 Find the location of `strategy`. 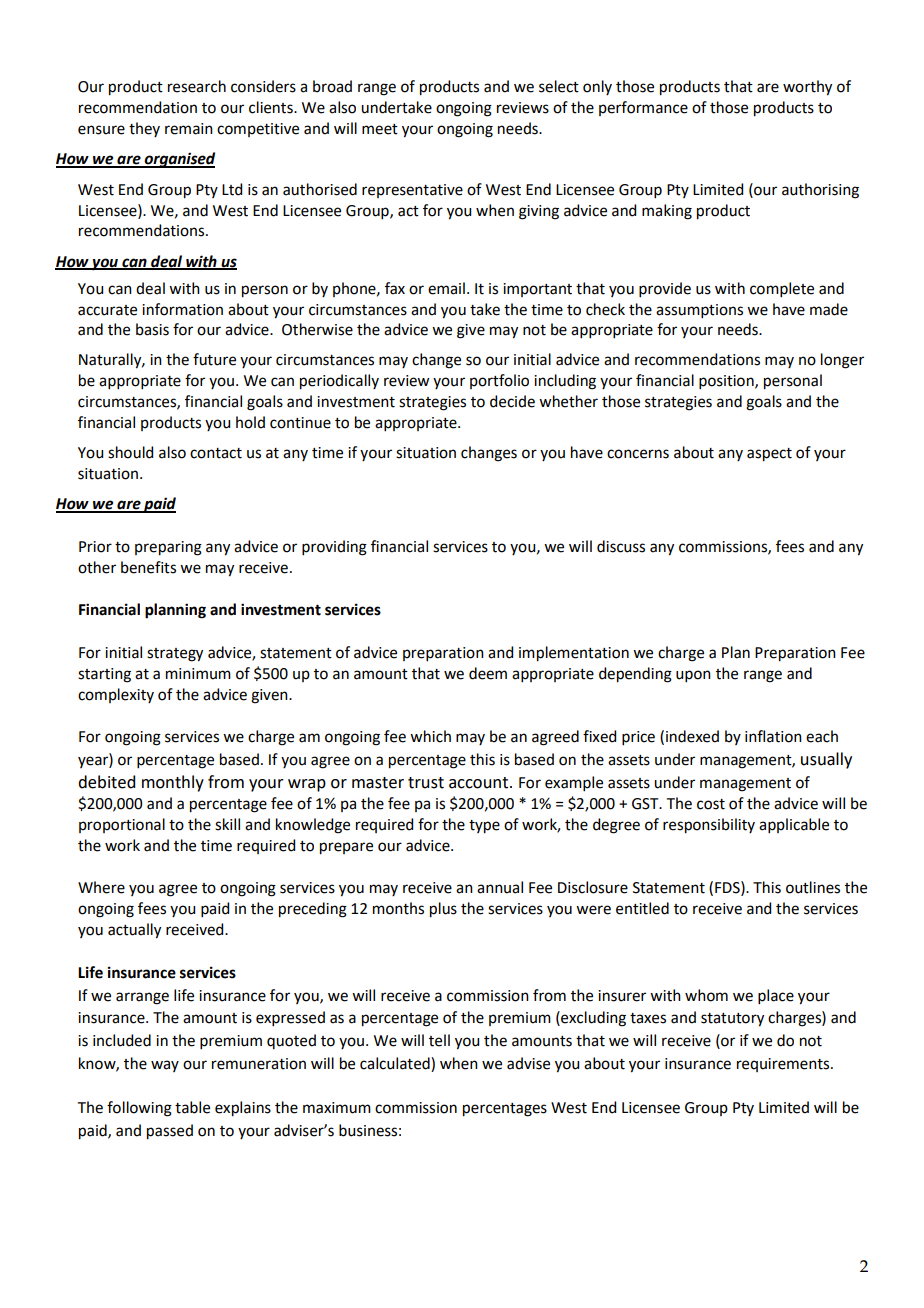

strategy is located at coordinates (175, 655).
